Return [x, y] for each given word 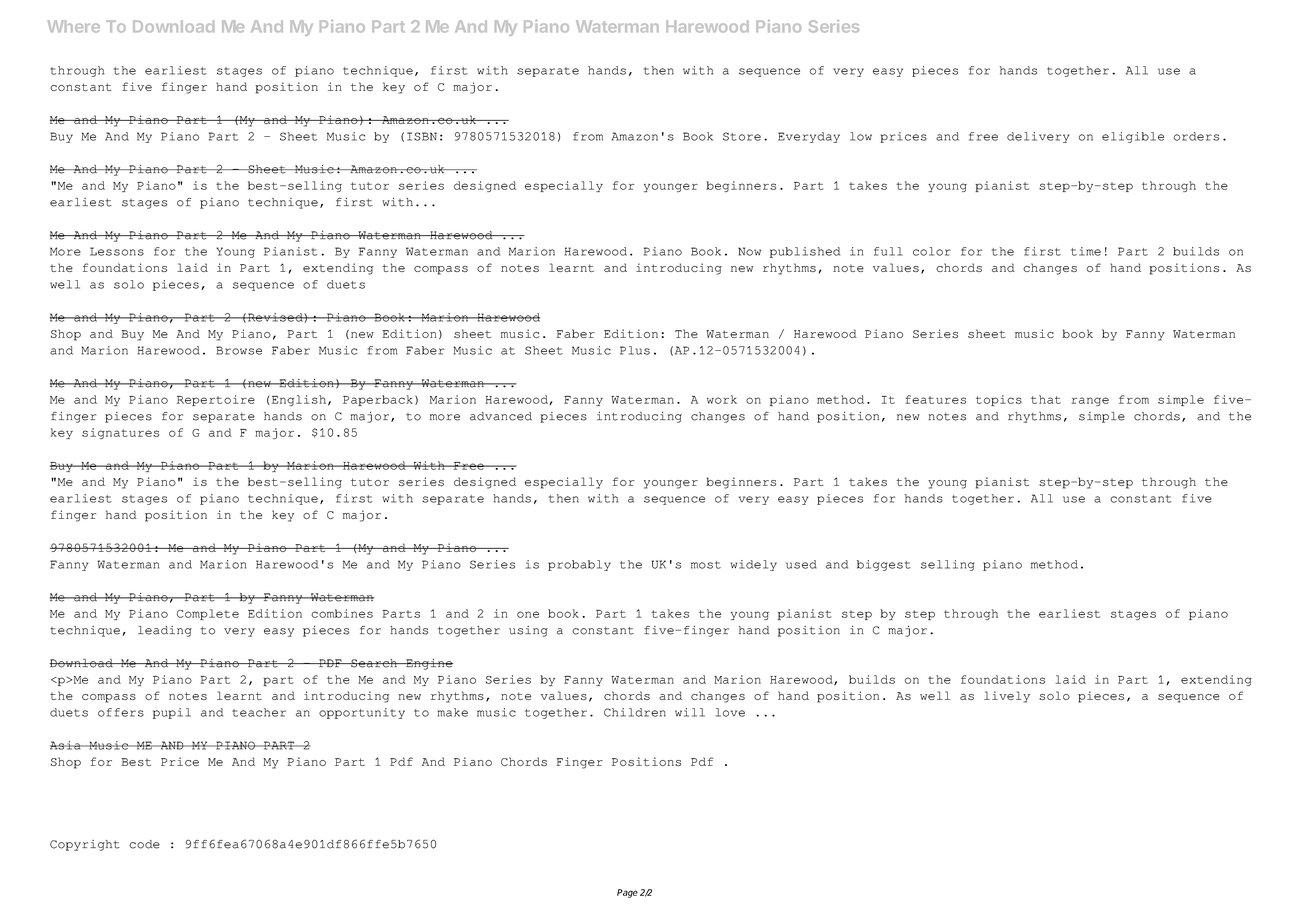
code [144, 844]
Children [635, 712]
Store [742, 136]
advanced [501, 416]
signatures [120, 433]
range [1090, 401]
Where [74, 26]
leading [165, 631]
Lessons [117, 251]
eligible [1133, 137]
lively [1007, 697]
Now [749, 251]
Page [627, 893]
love [730, 712]
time [1086, 251]
